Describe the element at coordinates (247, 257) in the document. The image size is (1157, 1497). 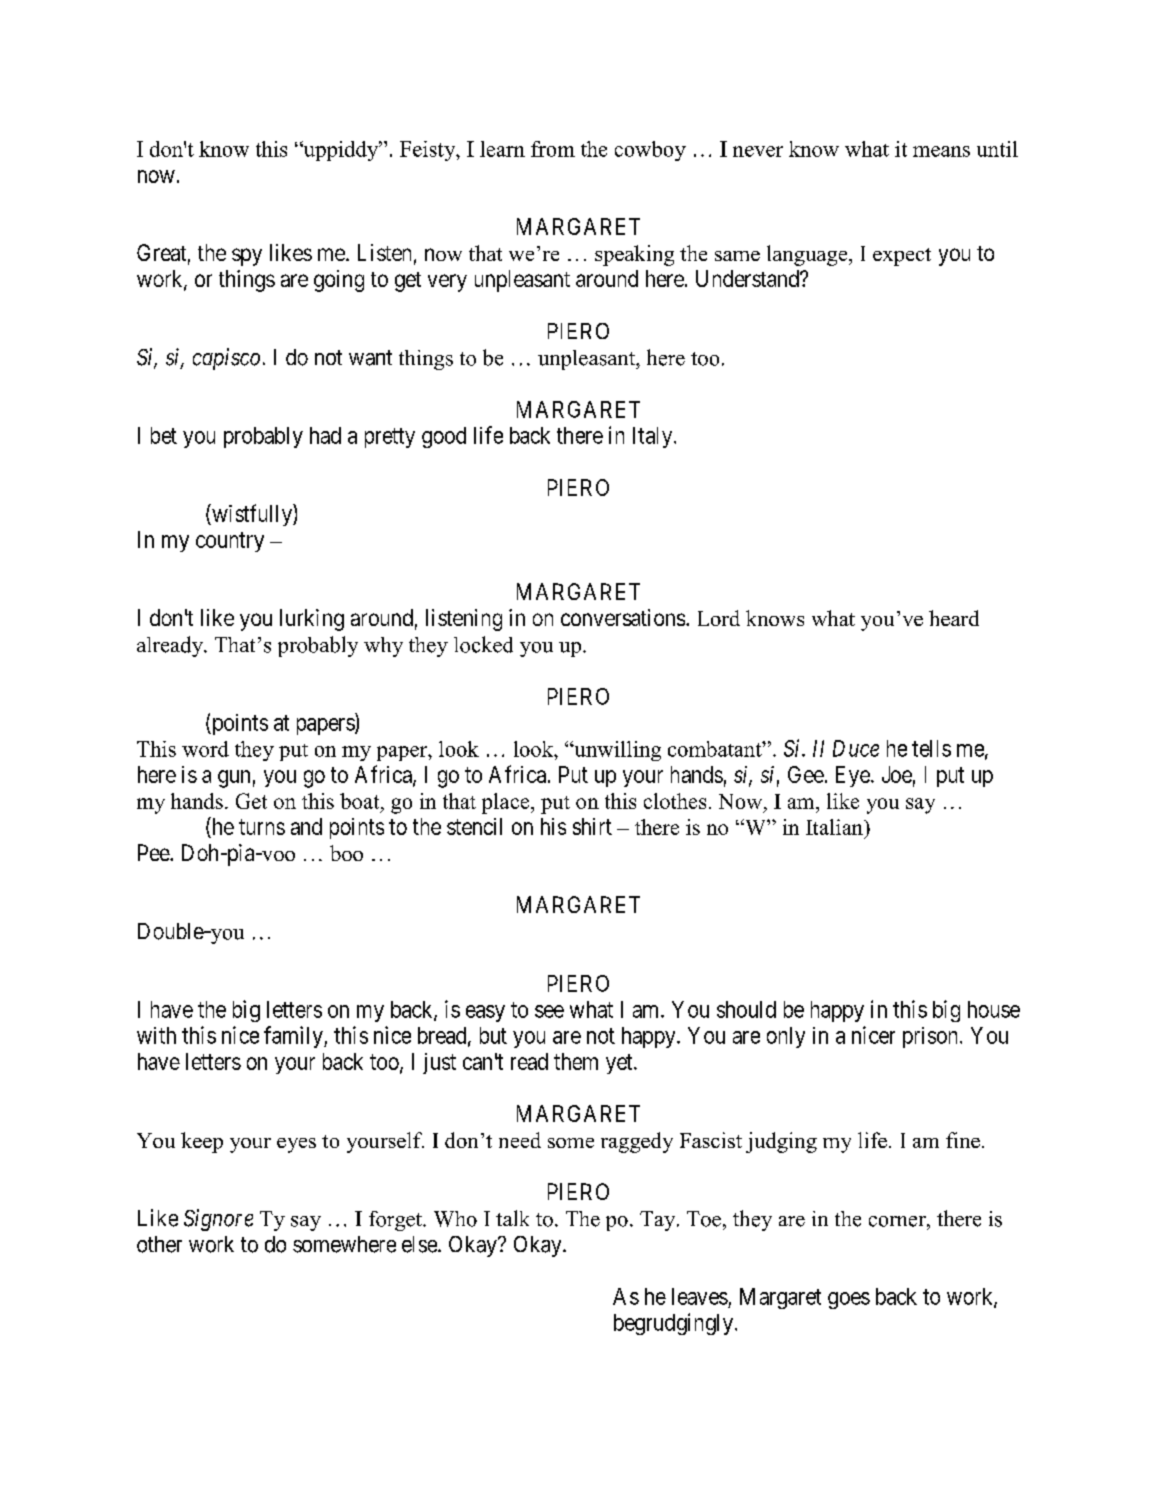
I see `spy` at that location.
